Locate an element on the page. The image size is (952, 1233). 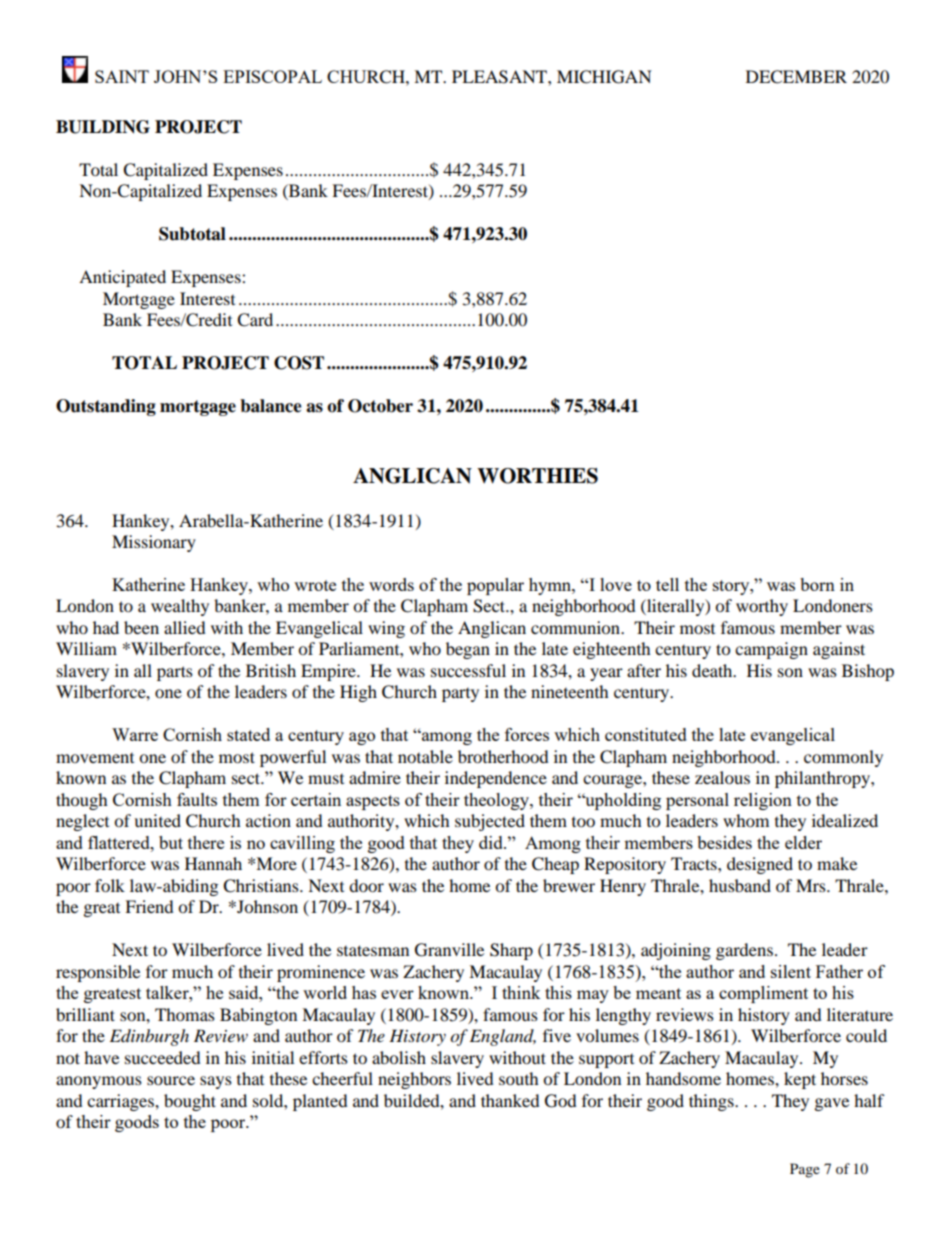
DECEMBER is located at coordinates (796, 77).
